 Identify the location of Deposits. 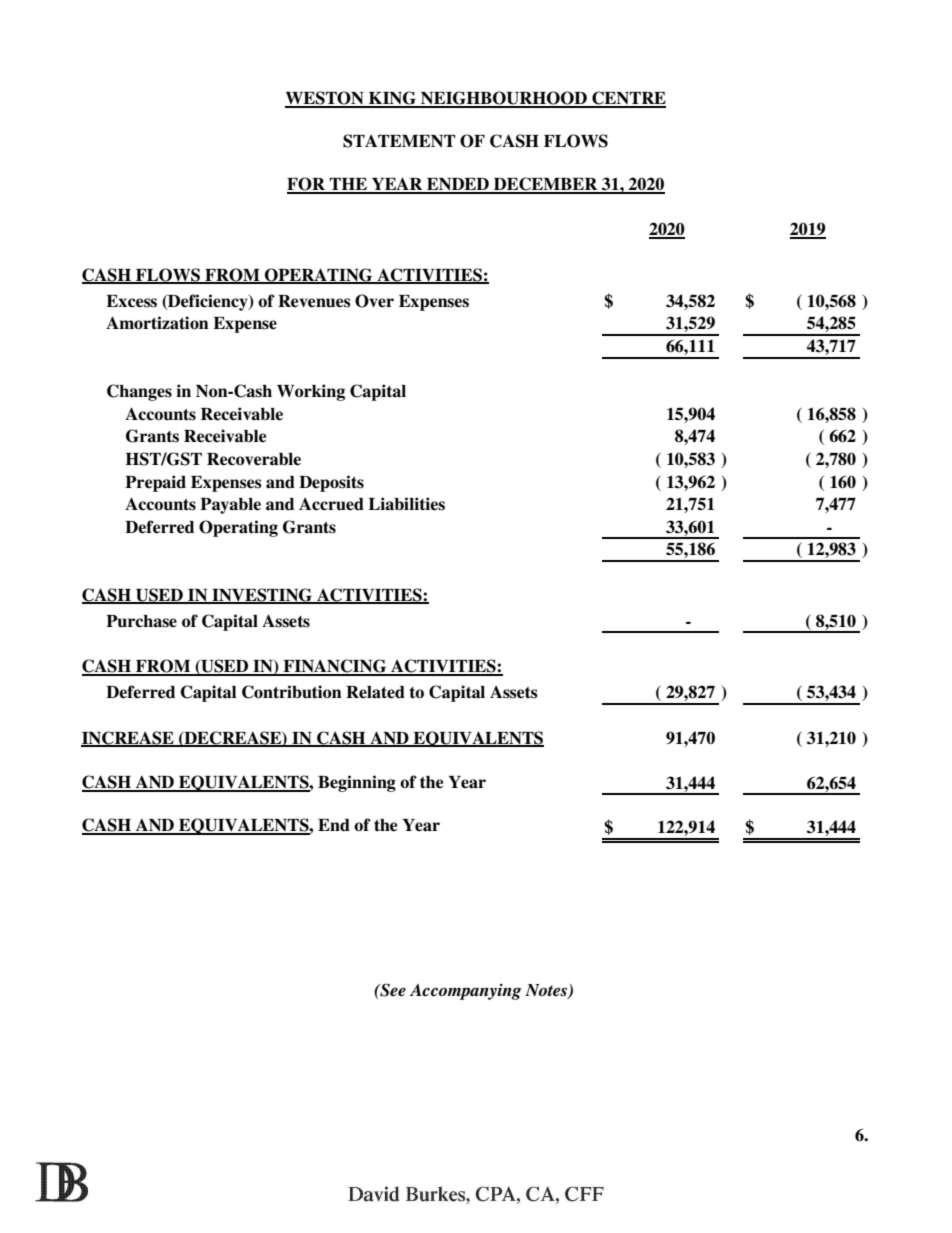
(331, 483).
